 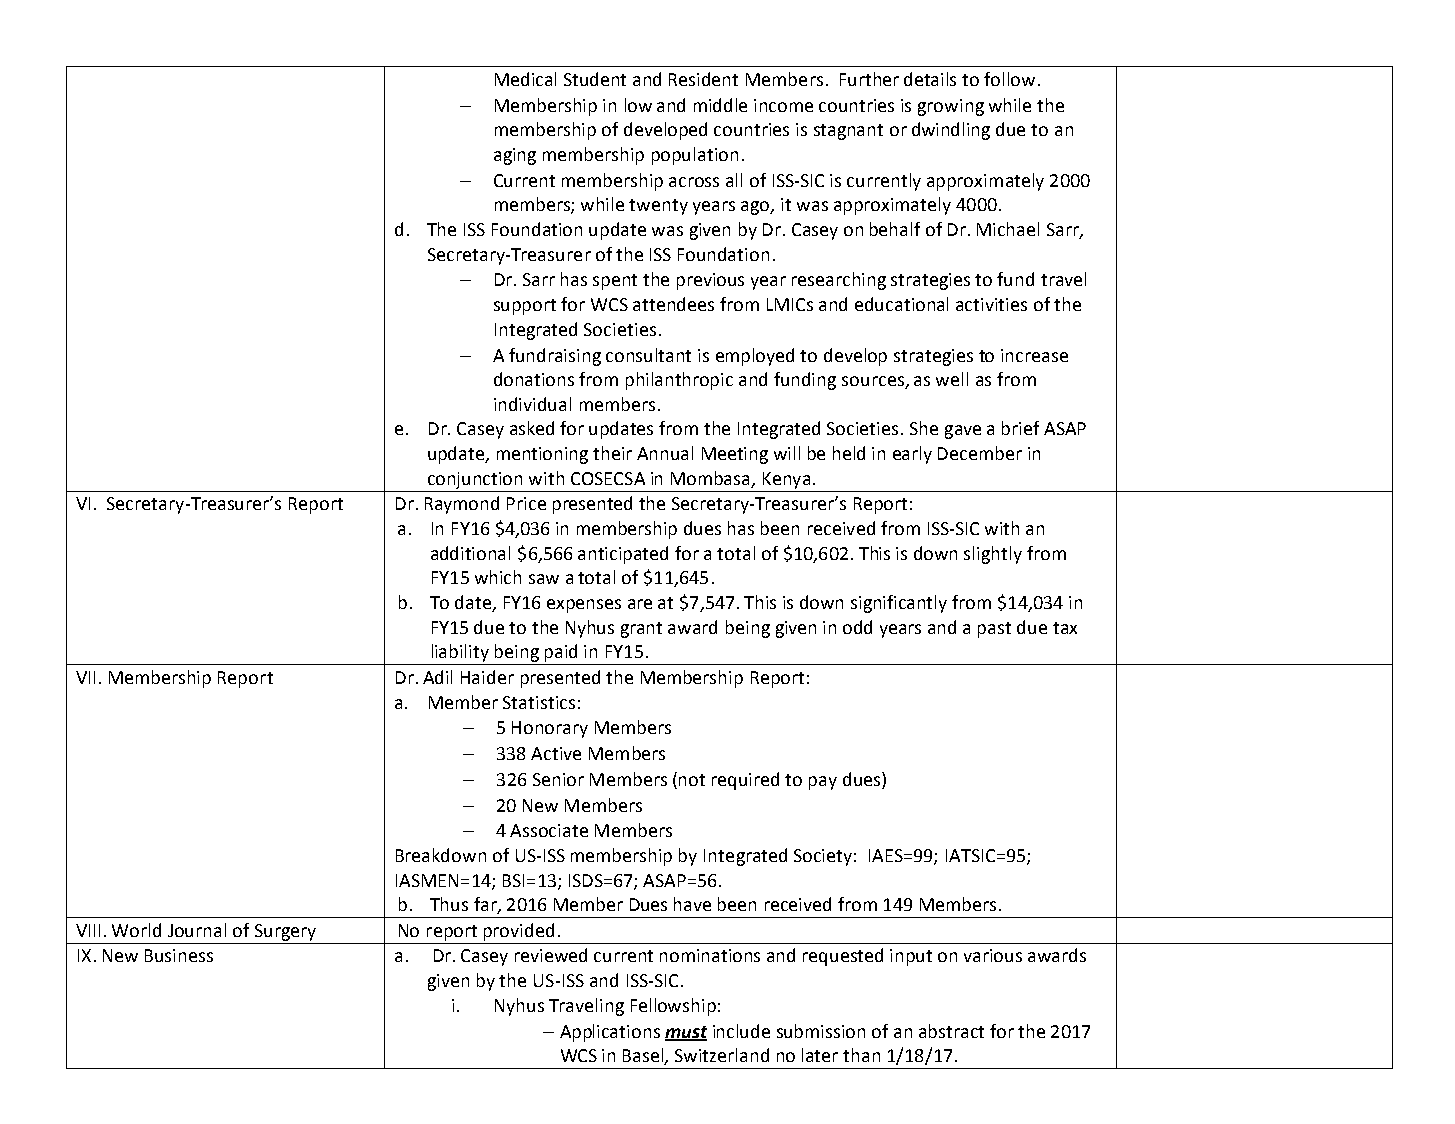 What do you see at coordinates (470, 553) in the page?
I see `additional` at bounding box center [470, 553].
